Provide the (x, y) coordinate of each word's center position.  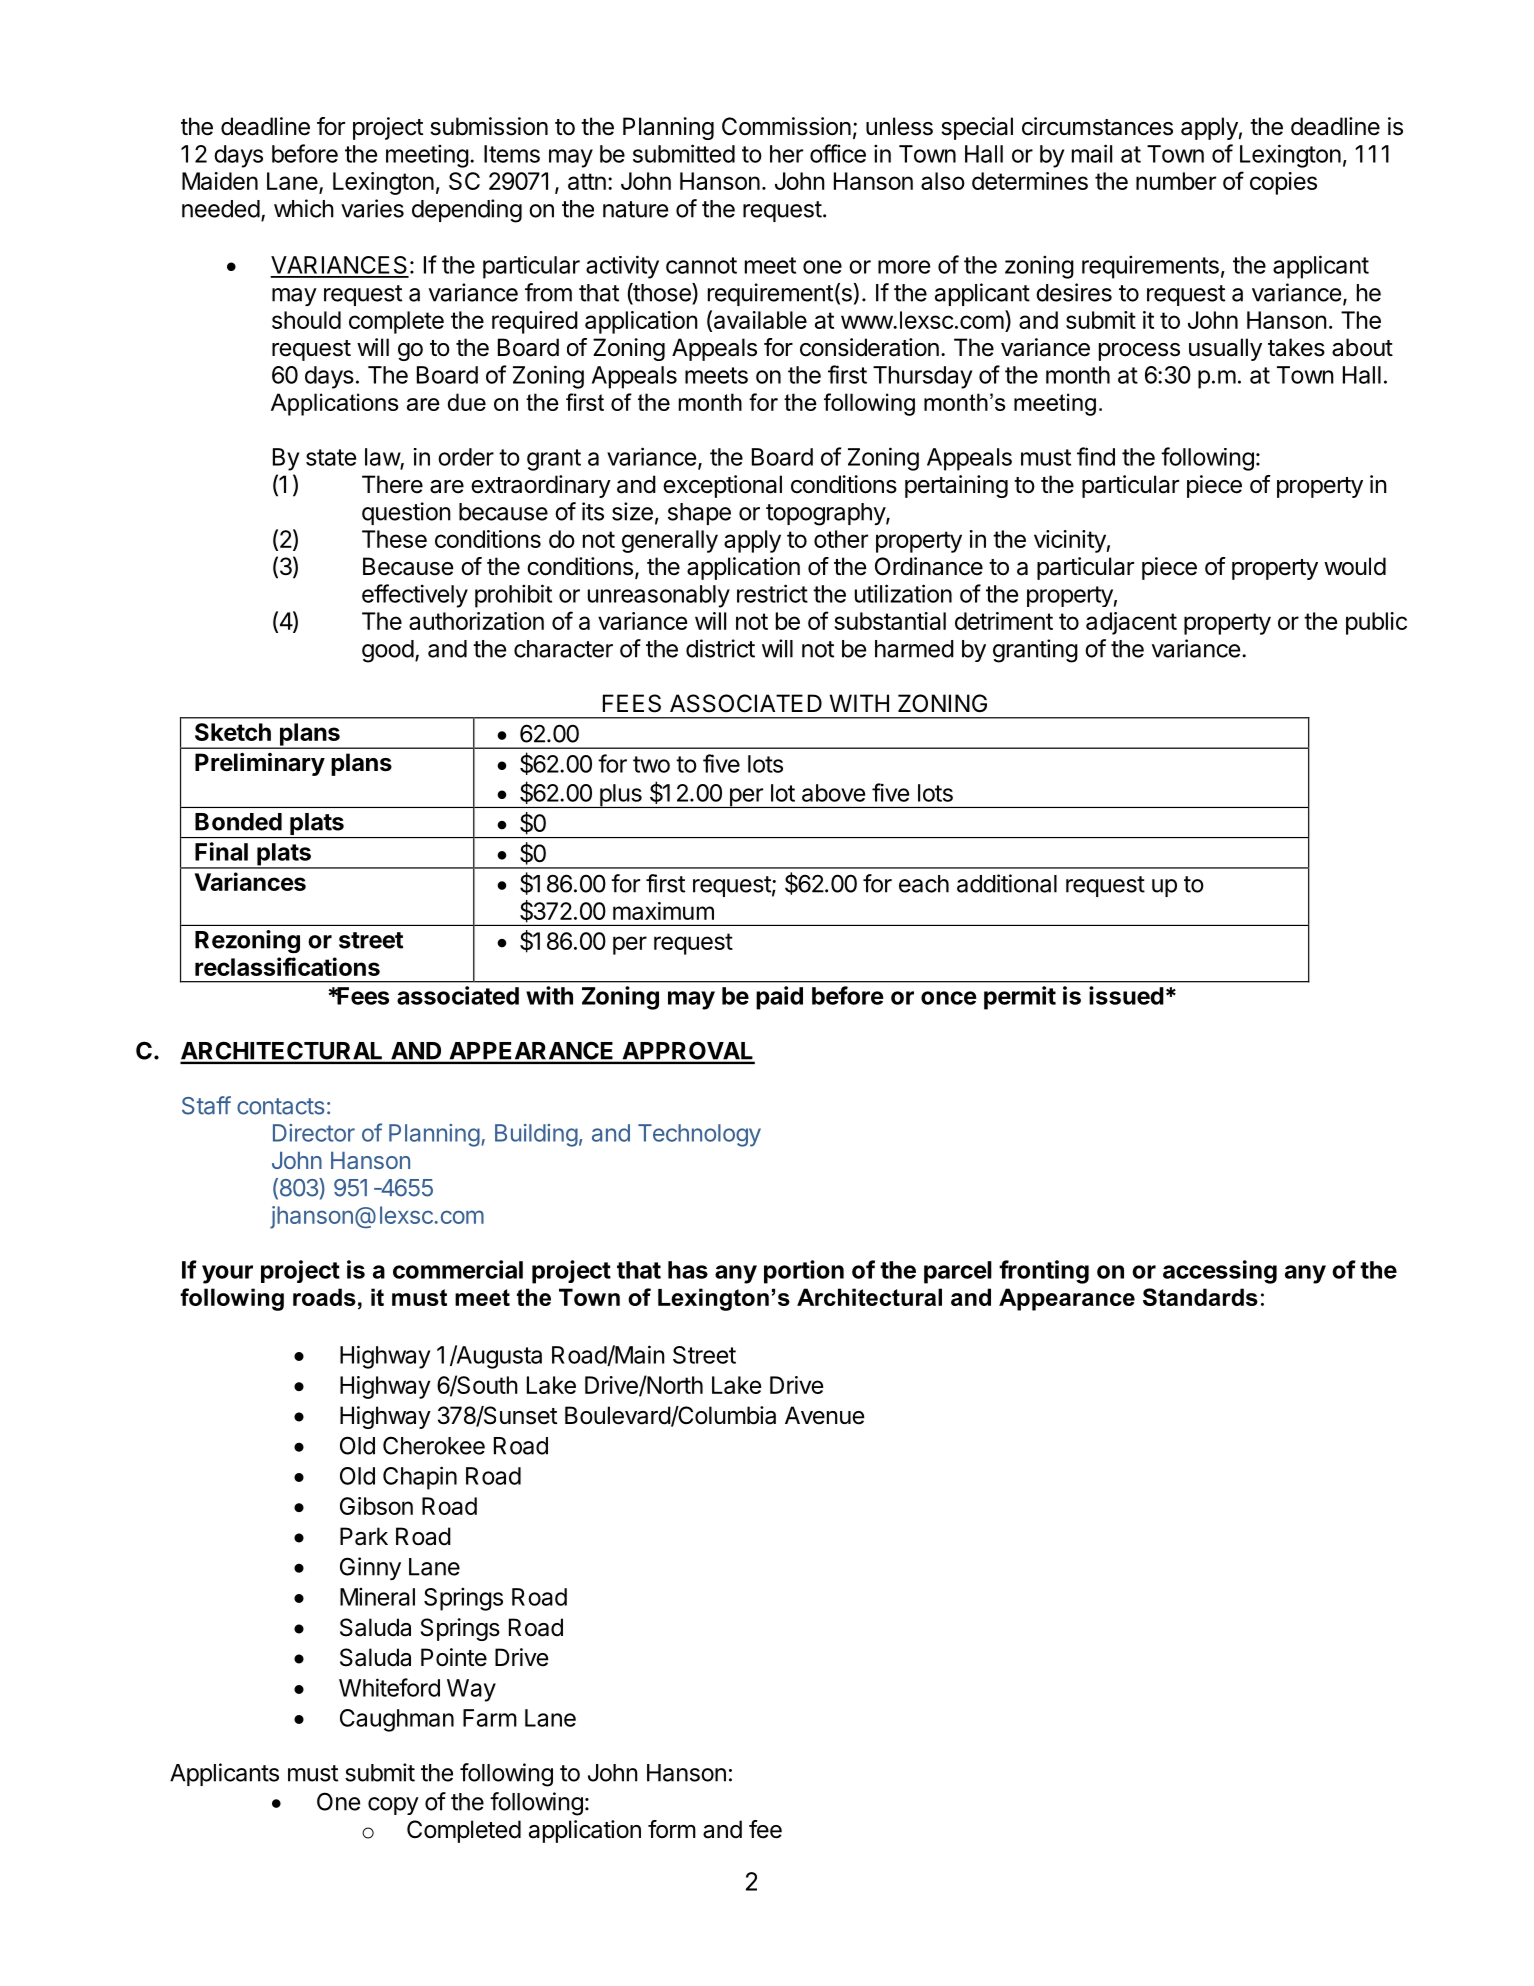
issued (1126, 995)
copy (393, 1806)
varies (372, 208)
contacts (280, 1106)
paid (779, 998)
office (838, 153)
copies (1283, 183)
